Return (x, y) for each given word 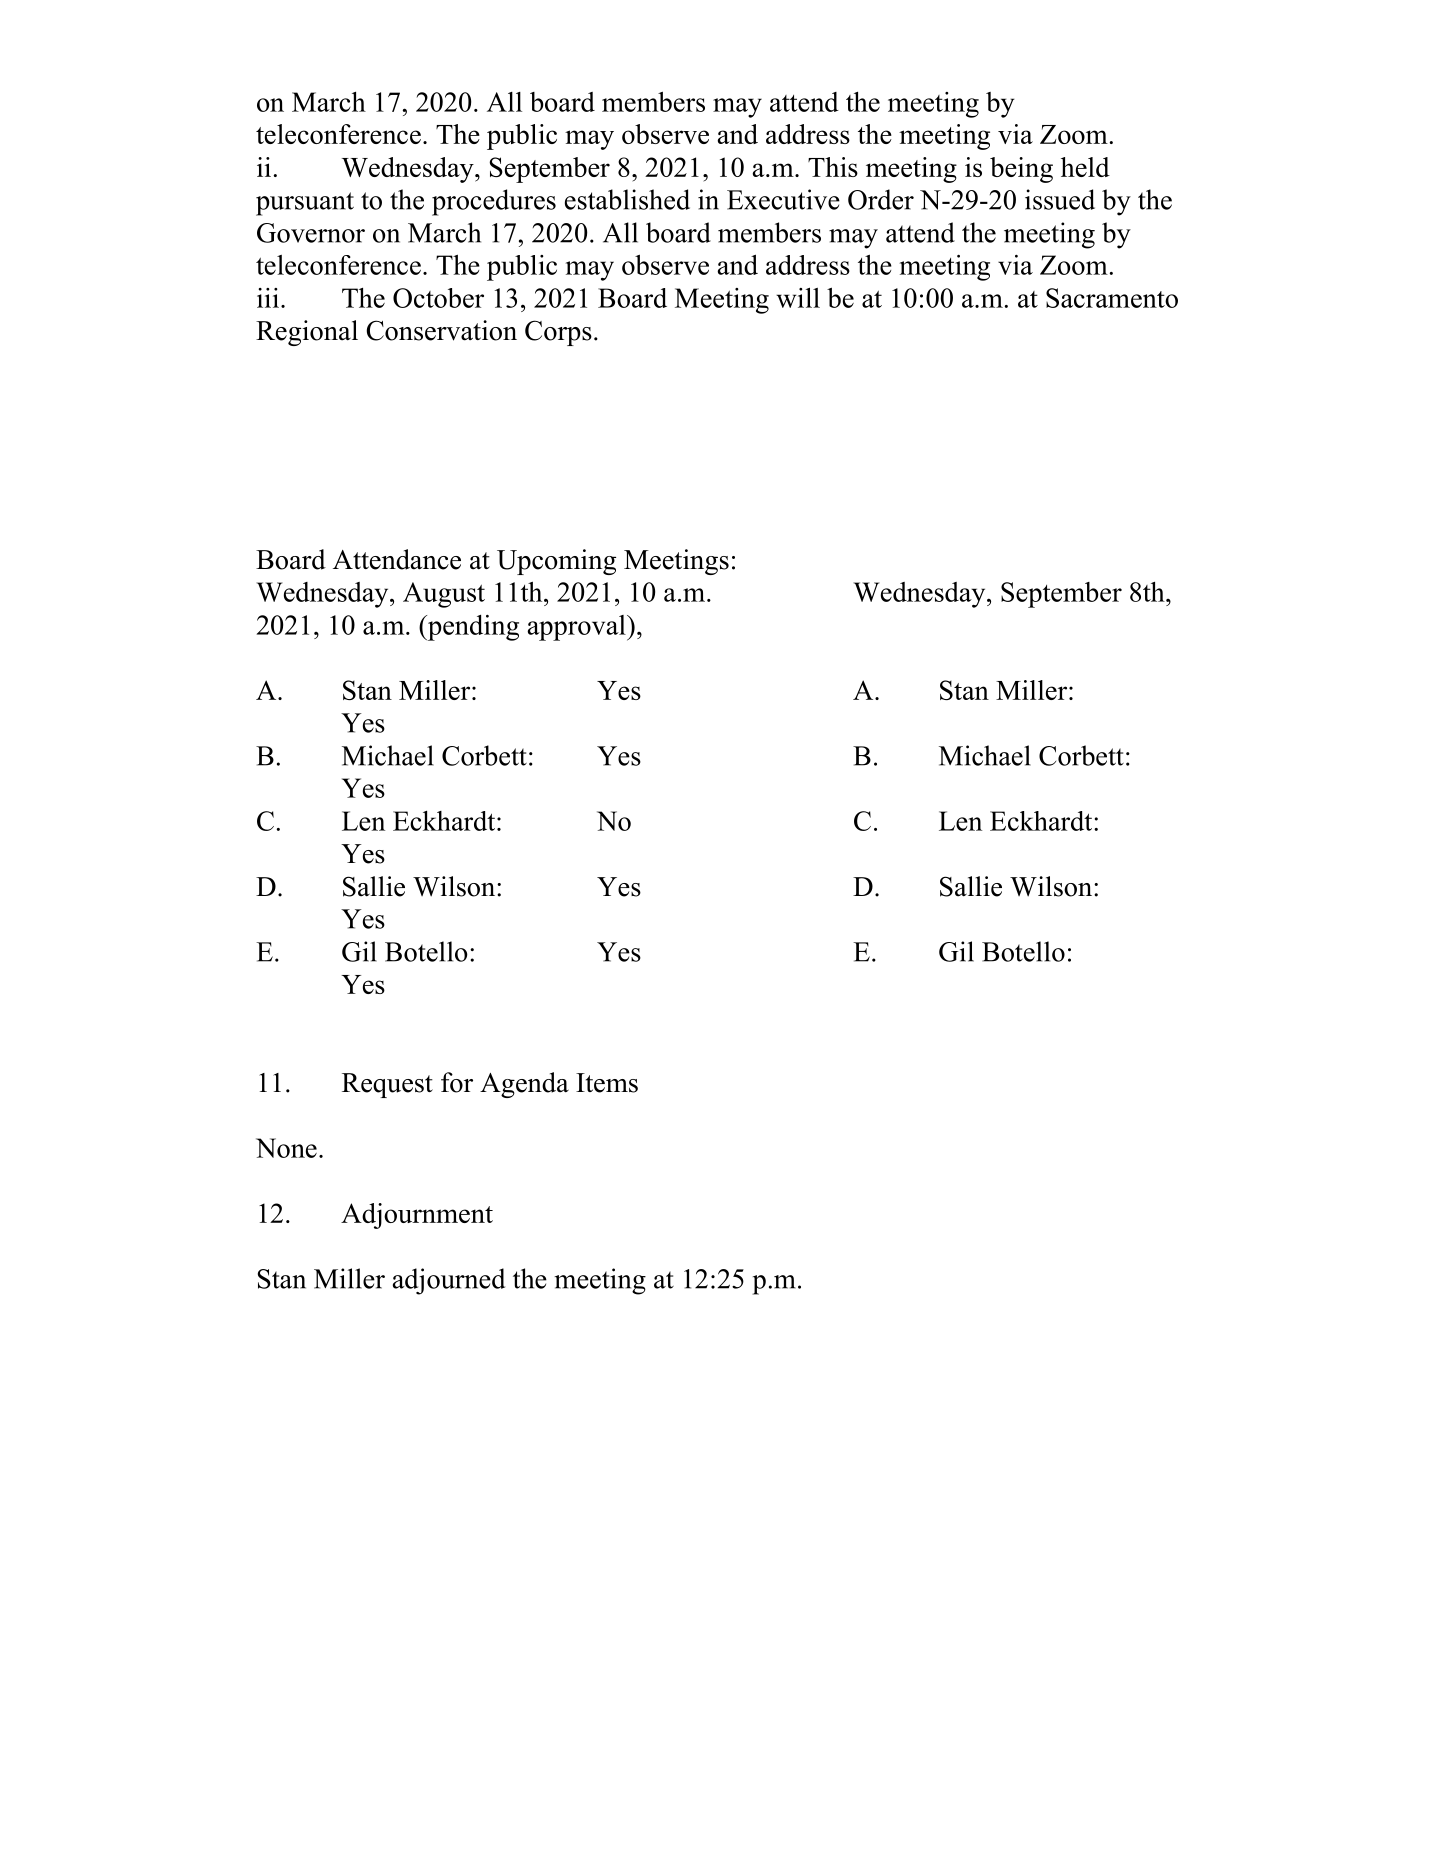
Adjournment (417, 1216)
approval (577, 628)
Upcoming (556, 562)
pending (472, 628)
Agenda (524, 1085)
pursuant (305, 204)
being (1021, 170)
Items (607, 1083)
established (627, 199)
